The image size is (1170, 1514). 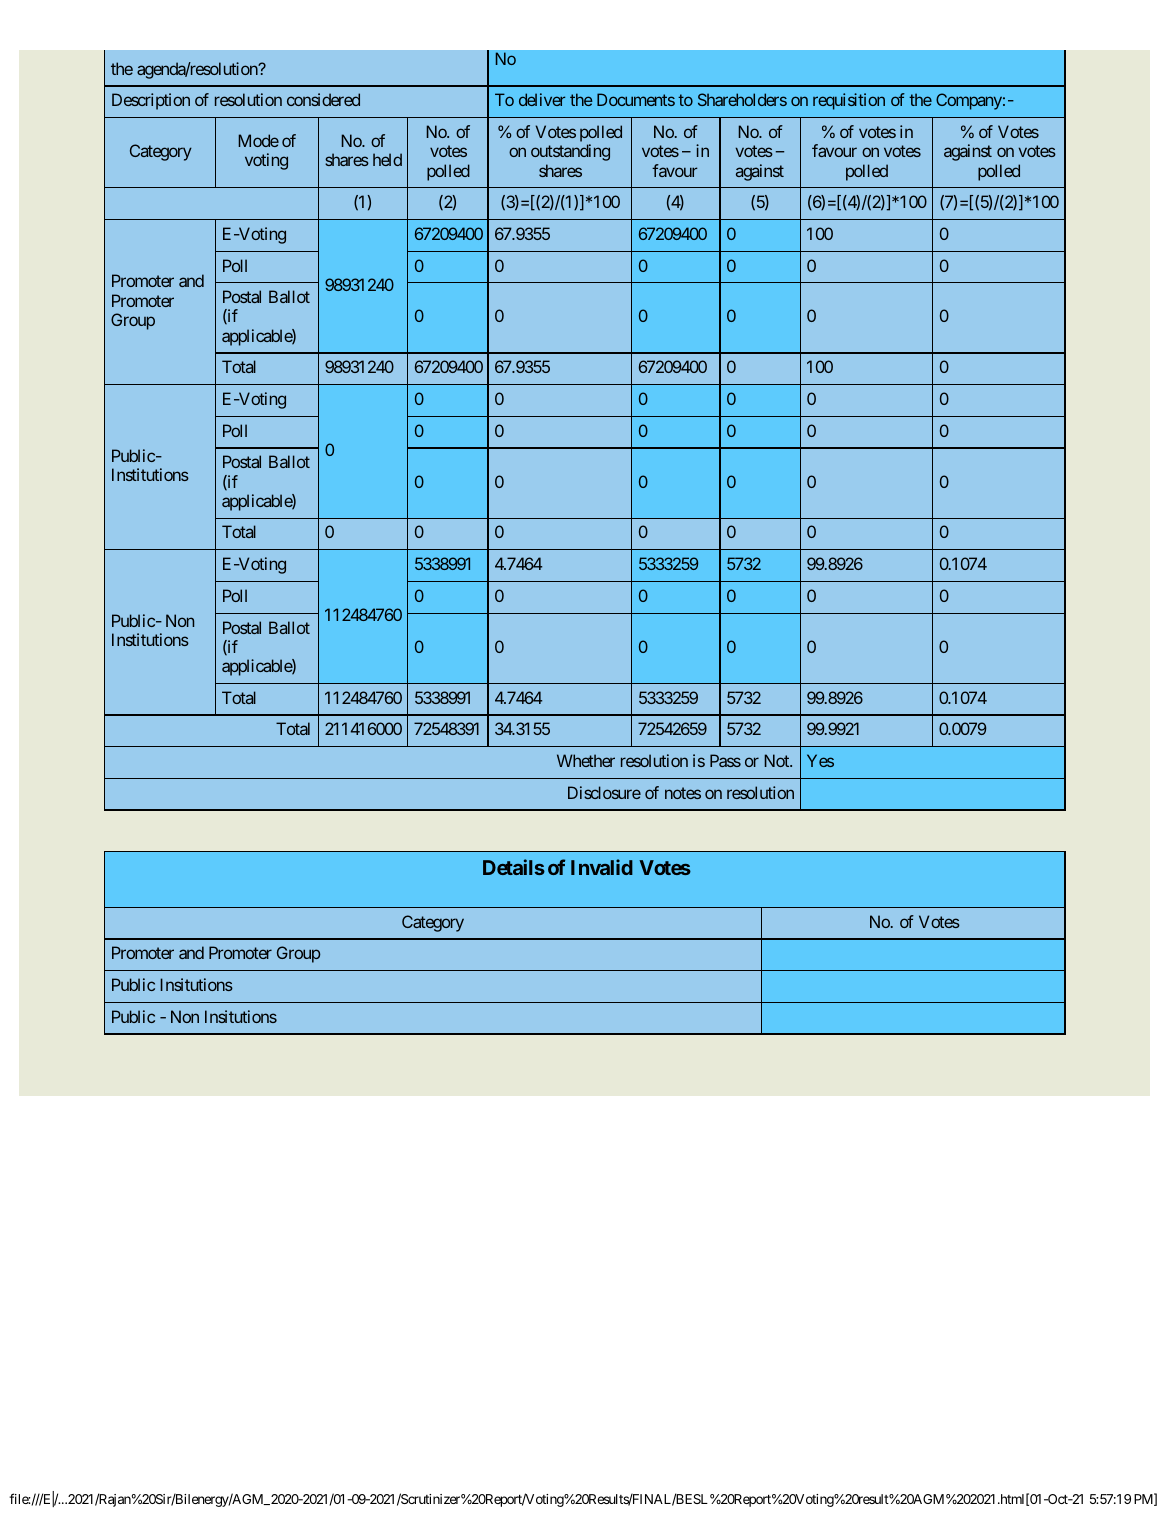 I want to click on outstanding, so click(x=570, y=152).
